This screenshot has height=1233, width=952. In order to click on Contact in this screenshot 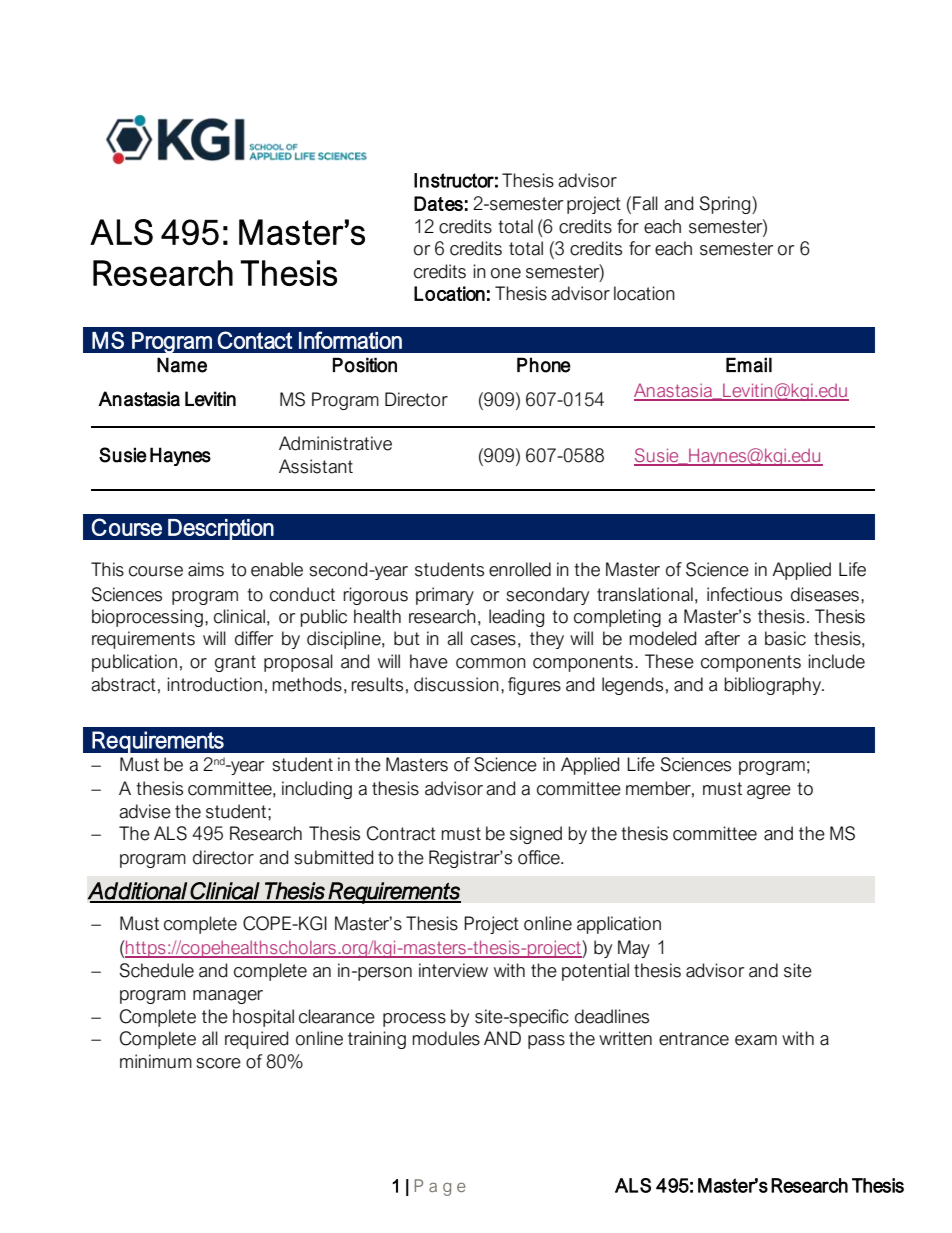, I will do `click(255, 340)`.
